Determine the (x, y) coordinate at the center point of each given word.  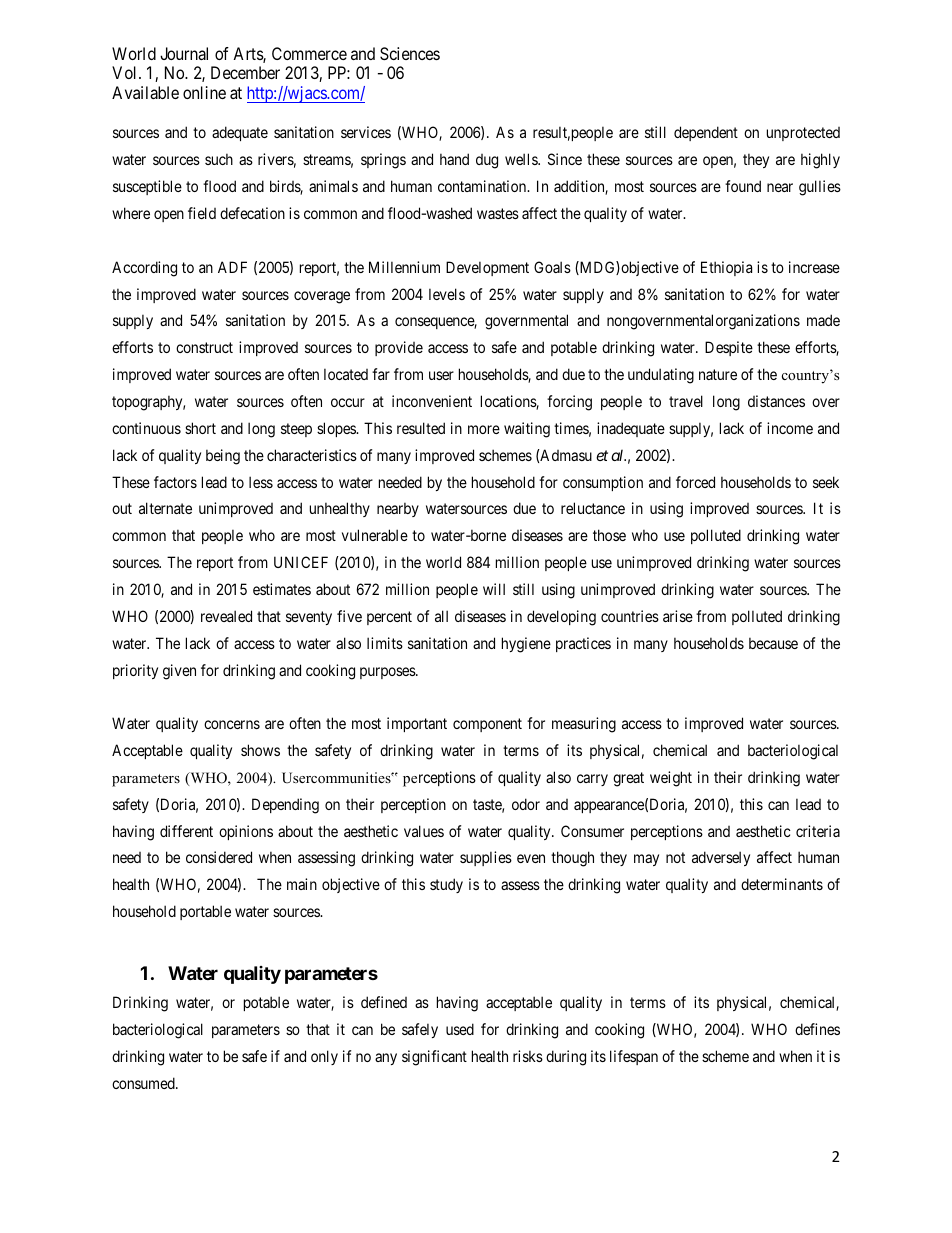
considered (219, 857)
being (223, 457)
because (773, 643)
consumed (144, 1083)
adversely (721, 858)
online (204, 92)
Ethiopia (726, 268)
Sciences (410, 53)
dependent (706, 133)
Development (487, 268)
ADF (232, 267)
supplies (486, 858)
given (179, 672)
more (484, 429)
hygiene (526, 645)
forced (695, 482)
